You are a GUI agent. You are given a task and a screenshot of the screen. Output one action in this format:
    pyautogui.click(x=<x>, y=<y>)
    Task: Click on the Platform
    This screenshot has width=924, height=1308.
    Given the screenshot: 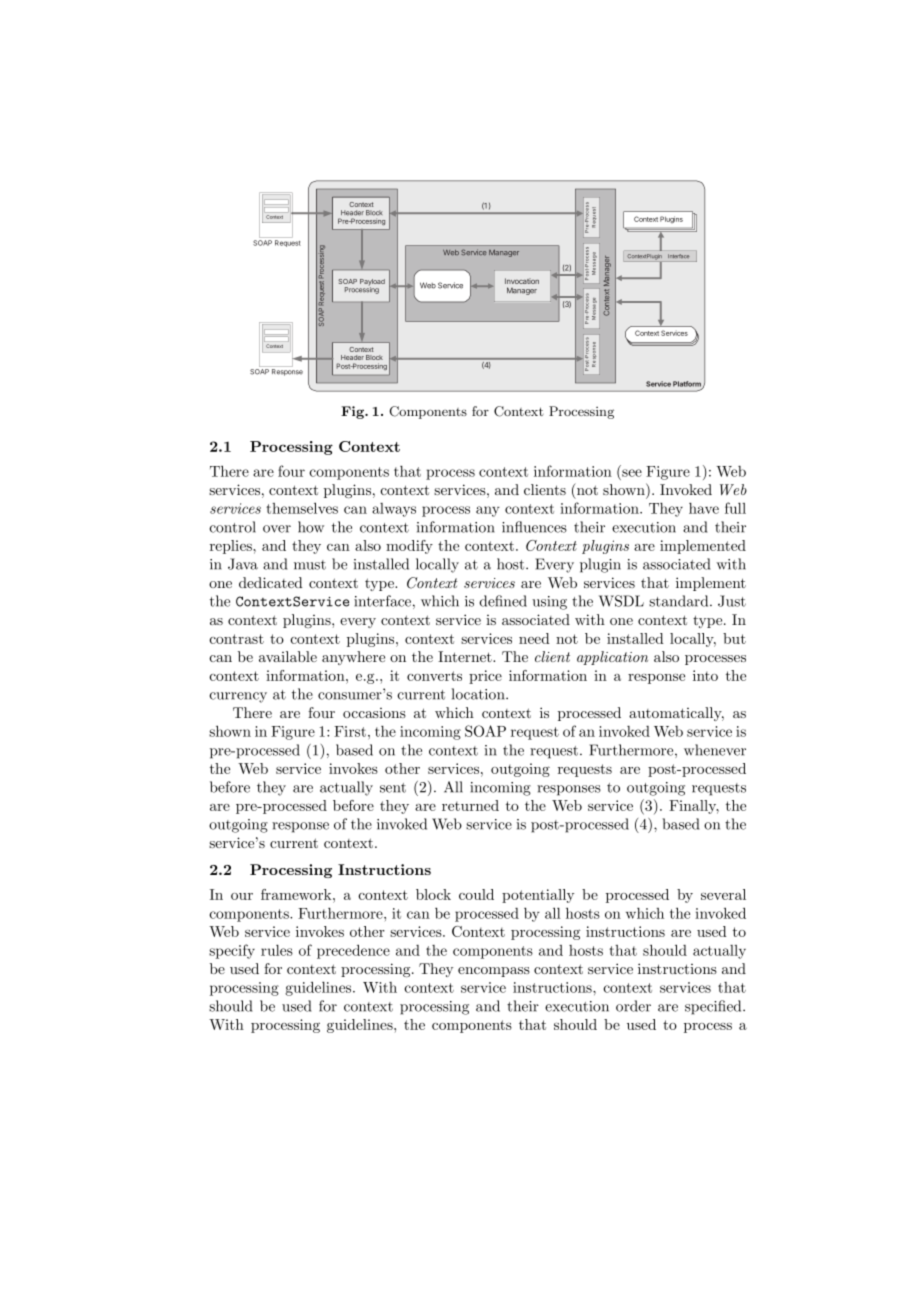 What is the action you would take?
    pyautogui.click(x=688, y=385)
